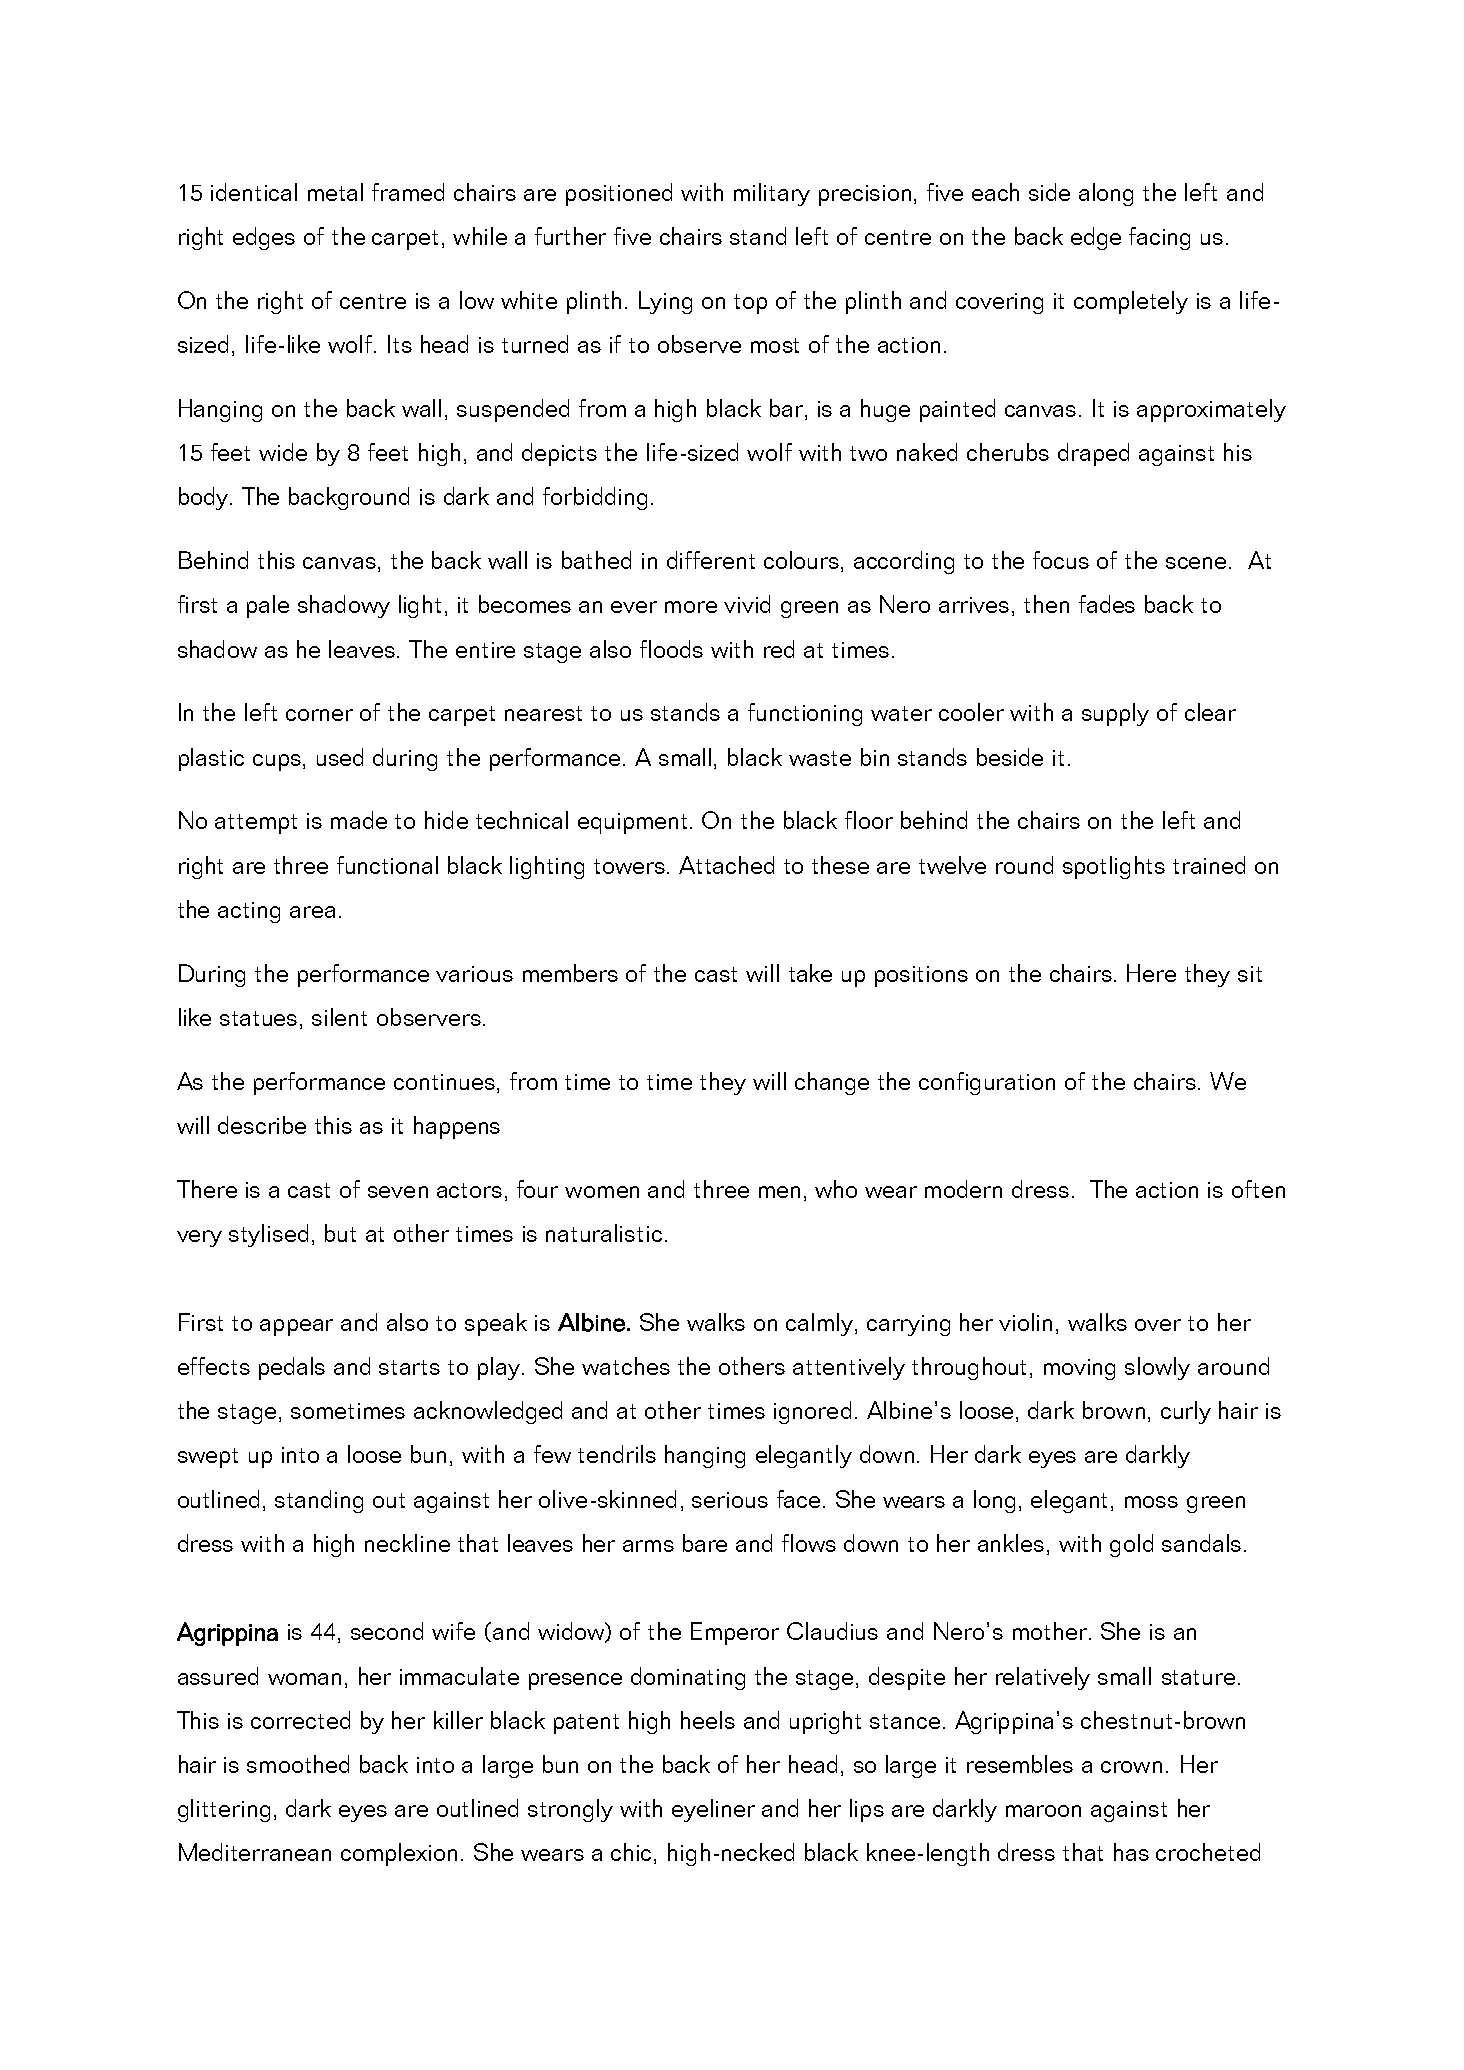  Describe the element at coordinates (772, 194) in the image. I see `military` at that location.
